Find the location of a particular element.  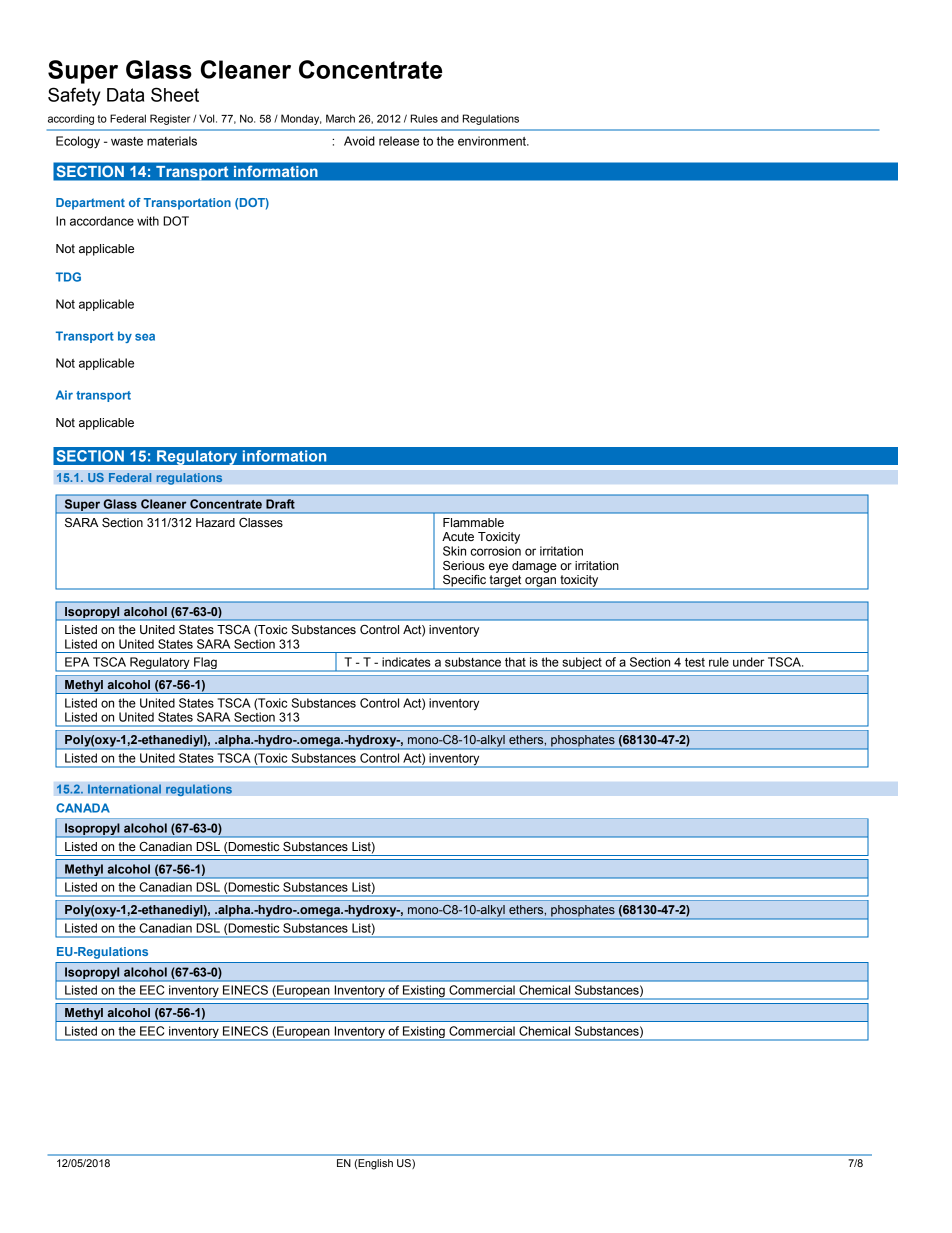

indicates is located at coordinates (406, 662).
